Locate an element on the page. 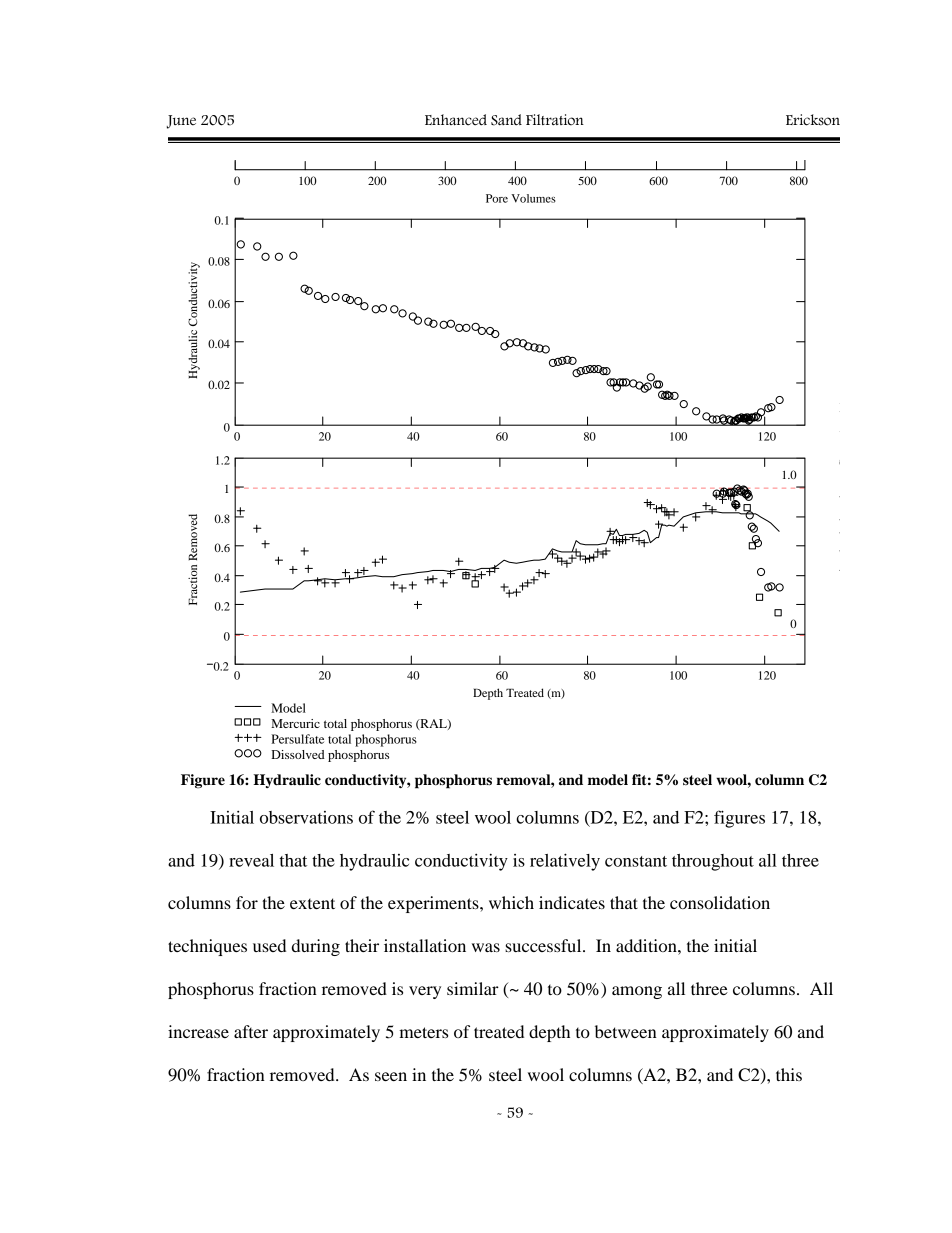 The height and width of the image is (1233, 952). after is located at coordinates (251, 1031).
